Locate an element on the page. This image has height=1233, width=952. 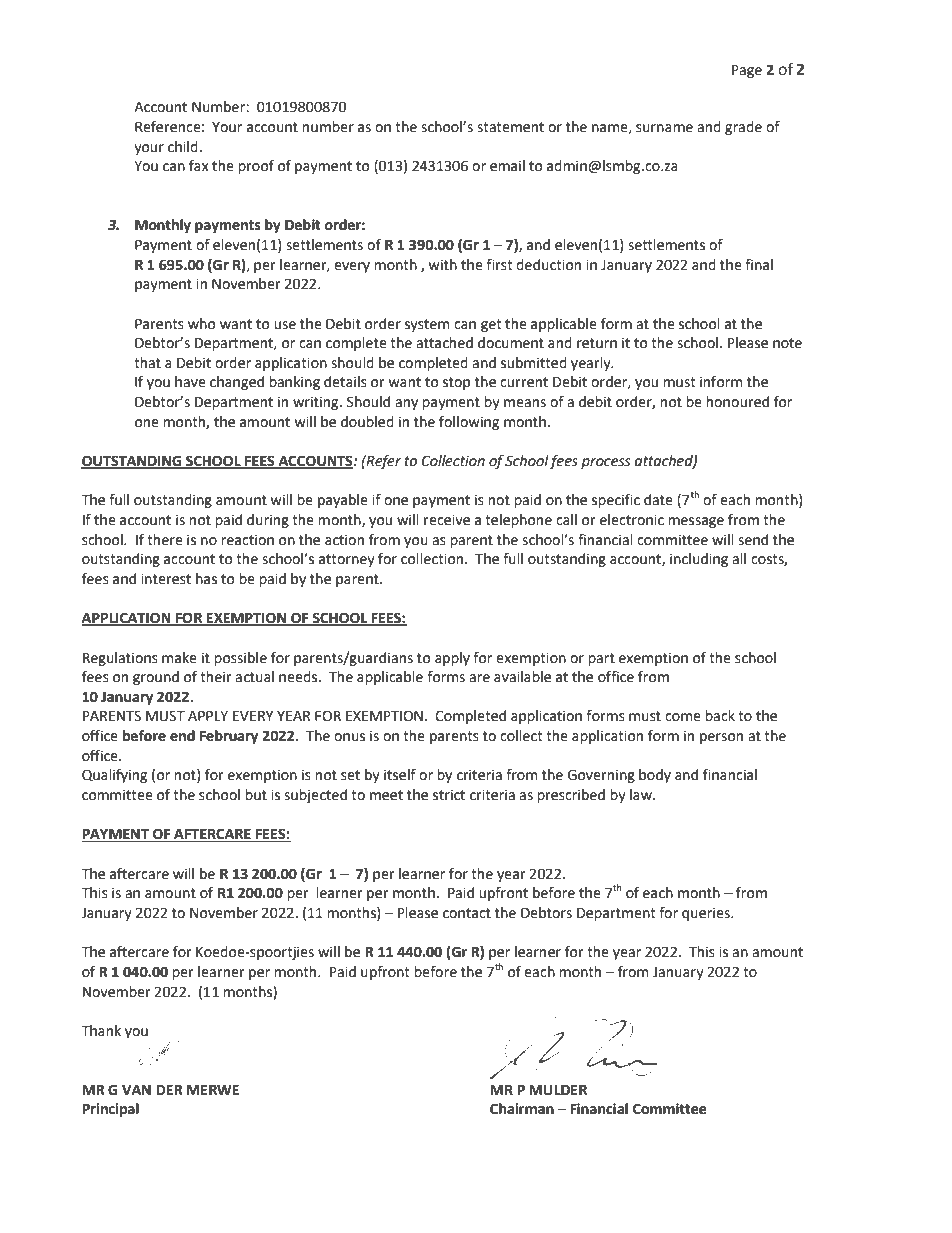
interest is located at coordinates (166, 579).
